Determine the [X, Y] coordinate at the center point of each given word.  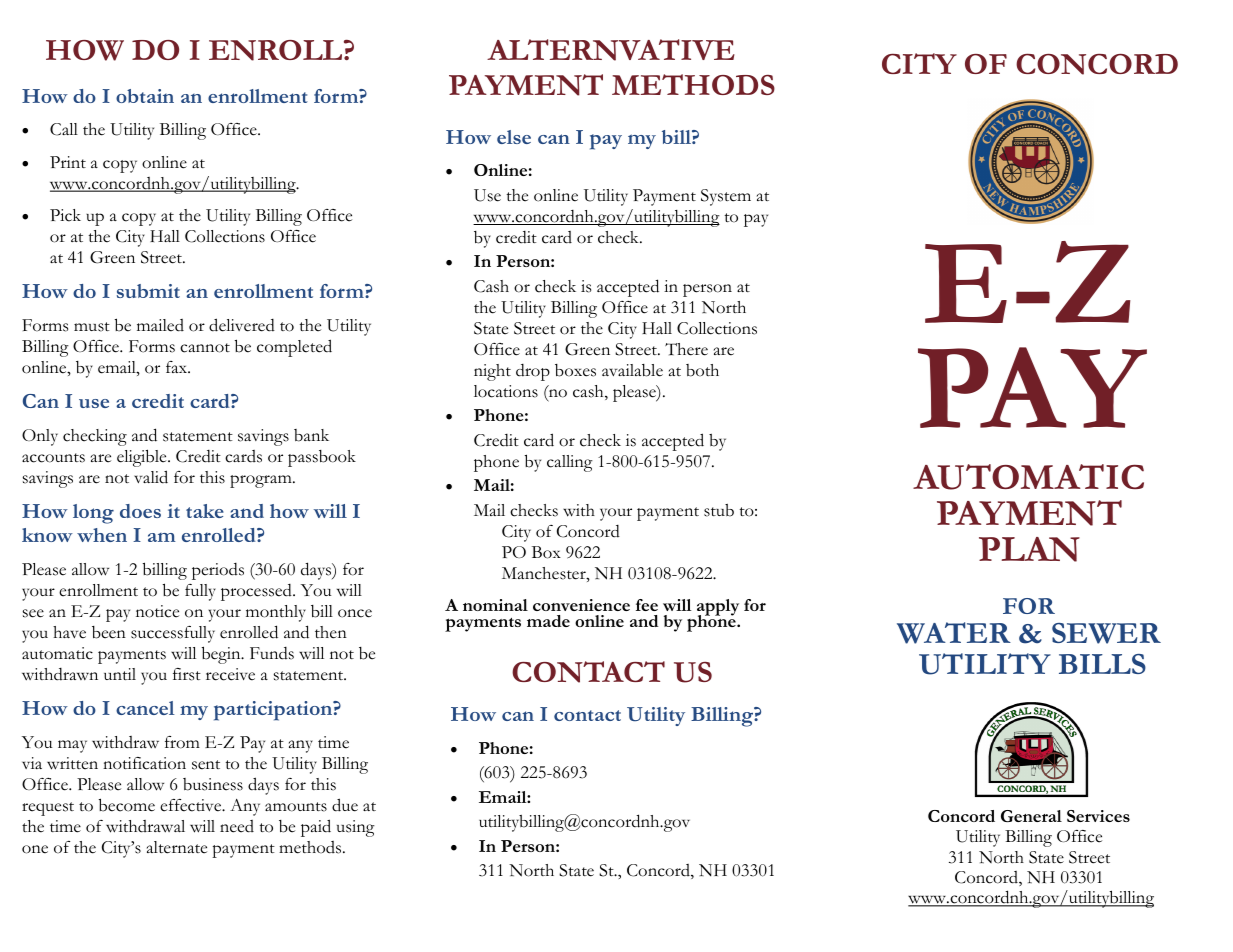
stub [719, 510]
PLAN [1029, 549]
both [702, 370]
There [686, 349]
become [127, 805]
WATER [954, 633]
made [548, 621]
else [514, 137]
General [1031, 816]
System [726, 197]
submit [148, 291]
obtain [145, 96]
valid [151, 477]
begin [222, 655]
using [356, 828]
